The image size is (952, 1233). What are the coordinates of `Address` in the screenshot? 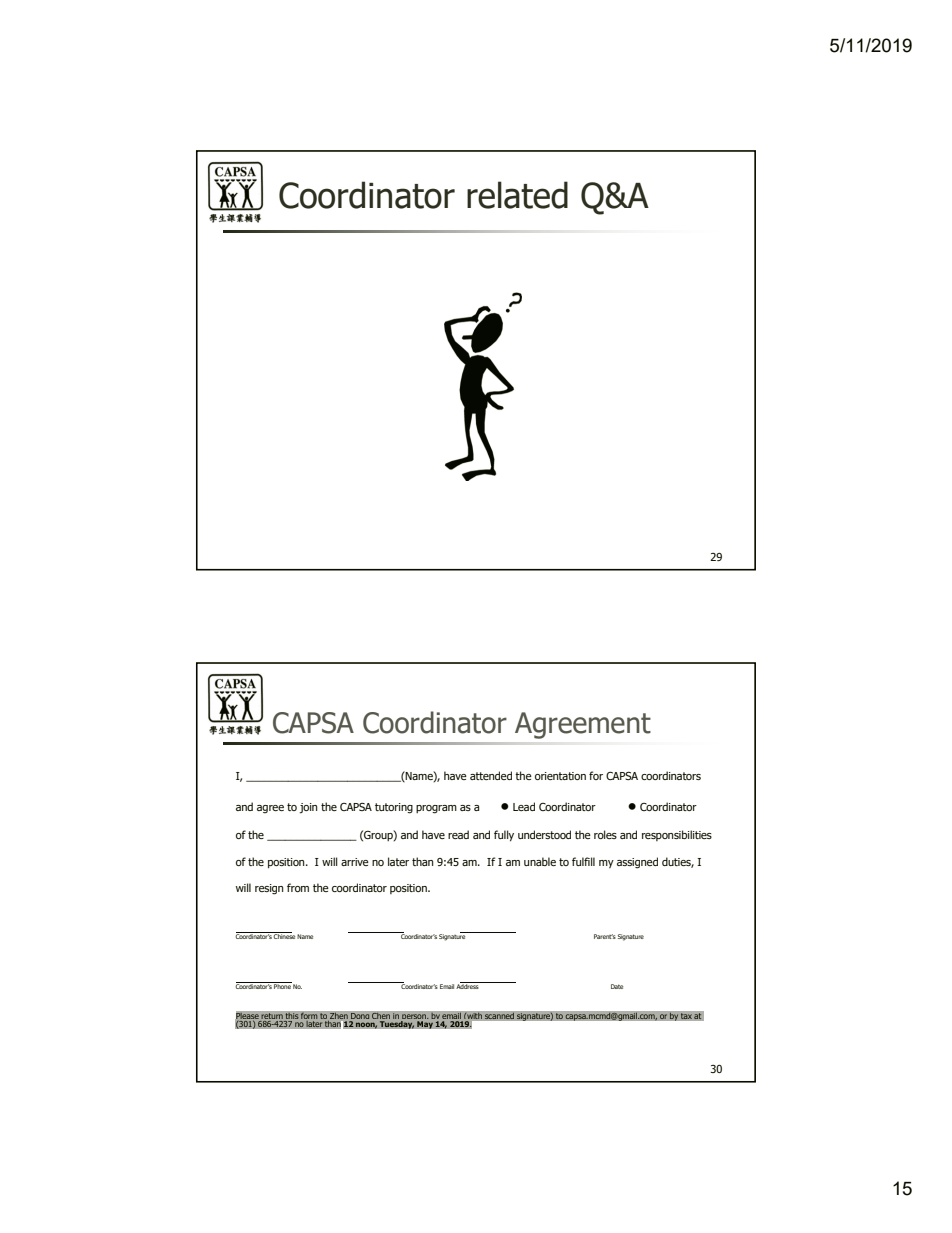 It's located at (468, 985).
